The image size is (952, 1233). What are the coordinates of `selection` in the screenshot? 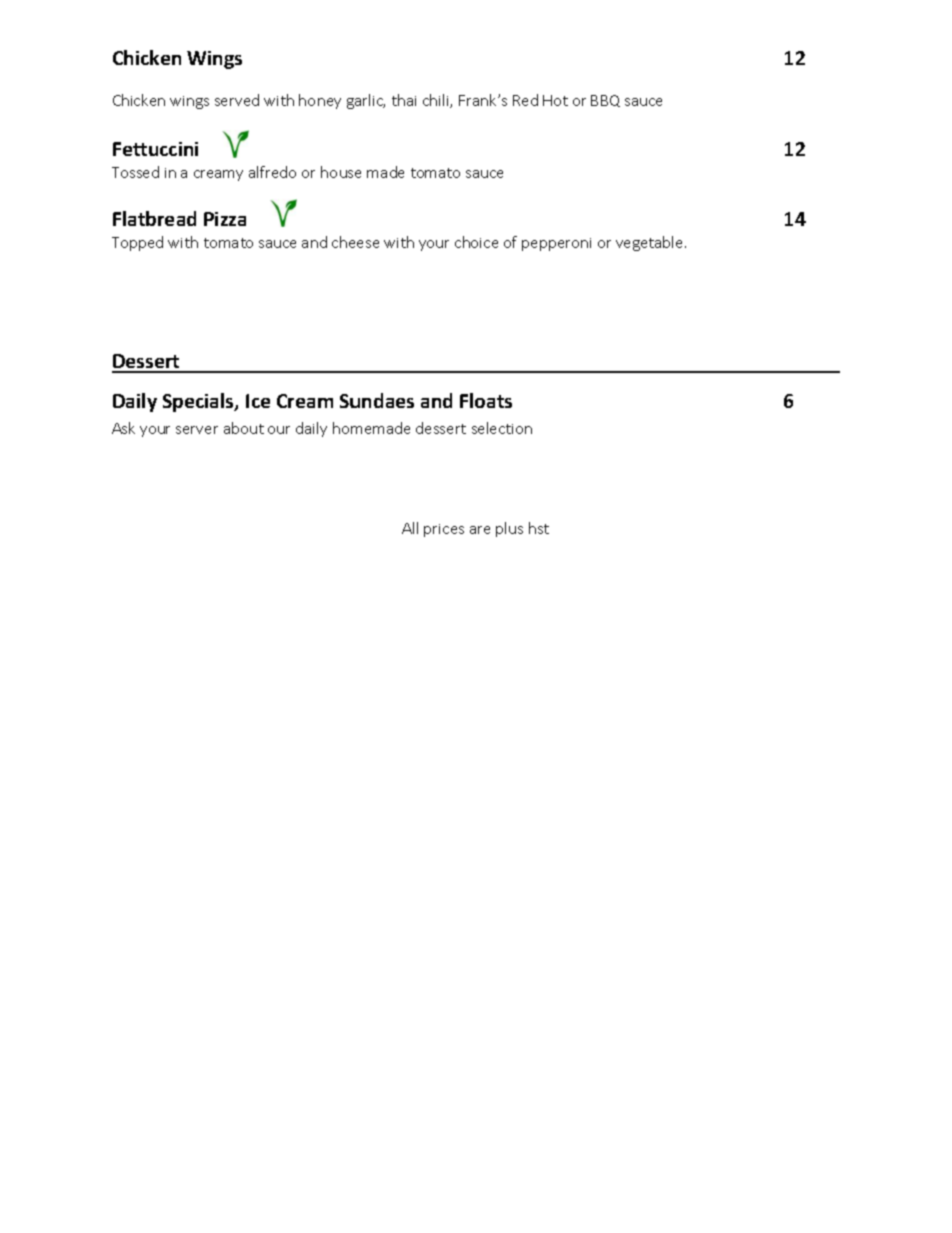 It's located at (502, 428).
